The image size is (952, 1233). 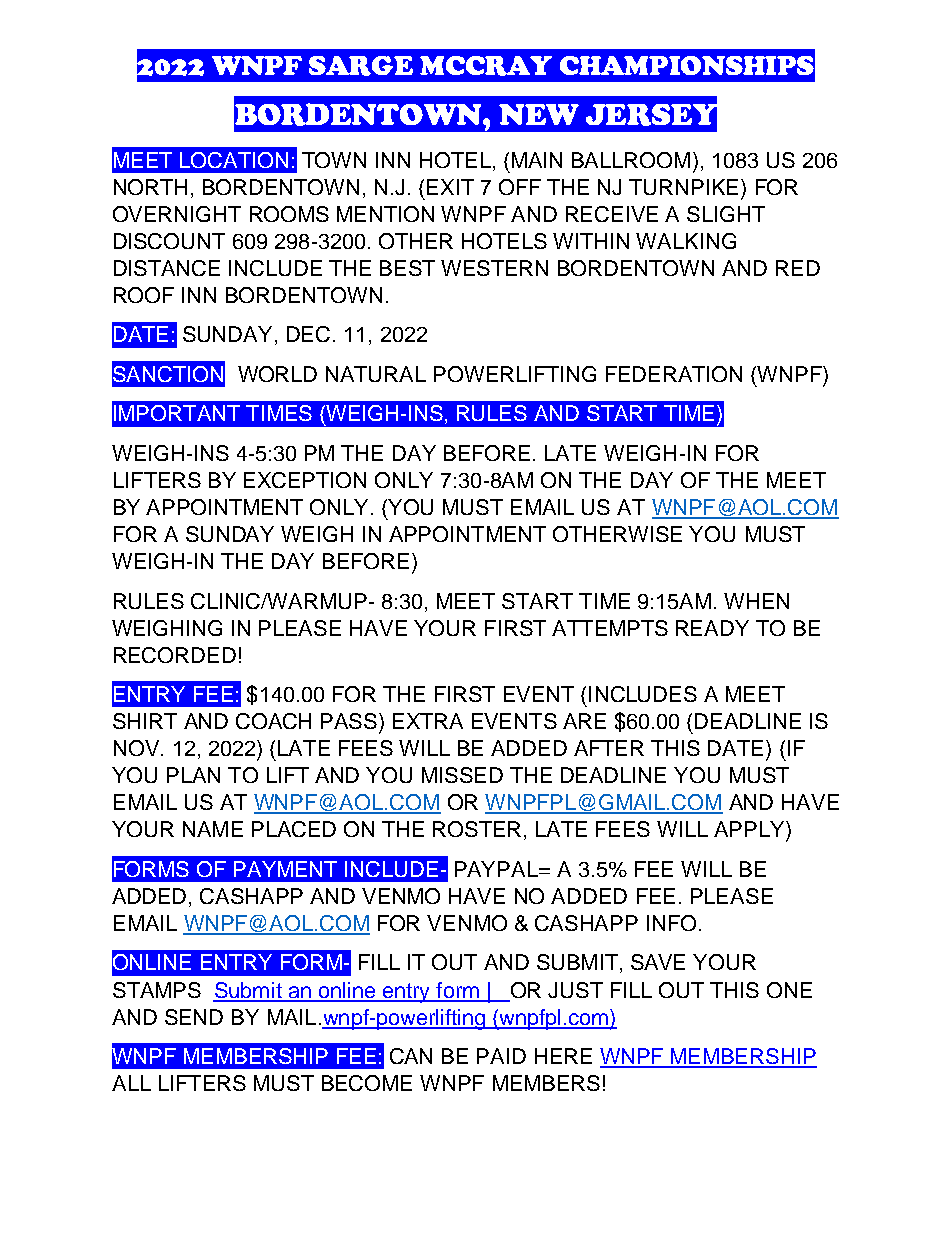 What do you see at coordinates (789, 990) in the screenshot?
I see `ONE` at bounding box center [789, 990].
